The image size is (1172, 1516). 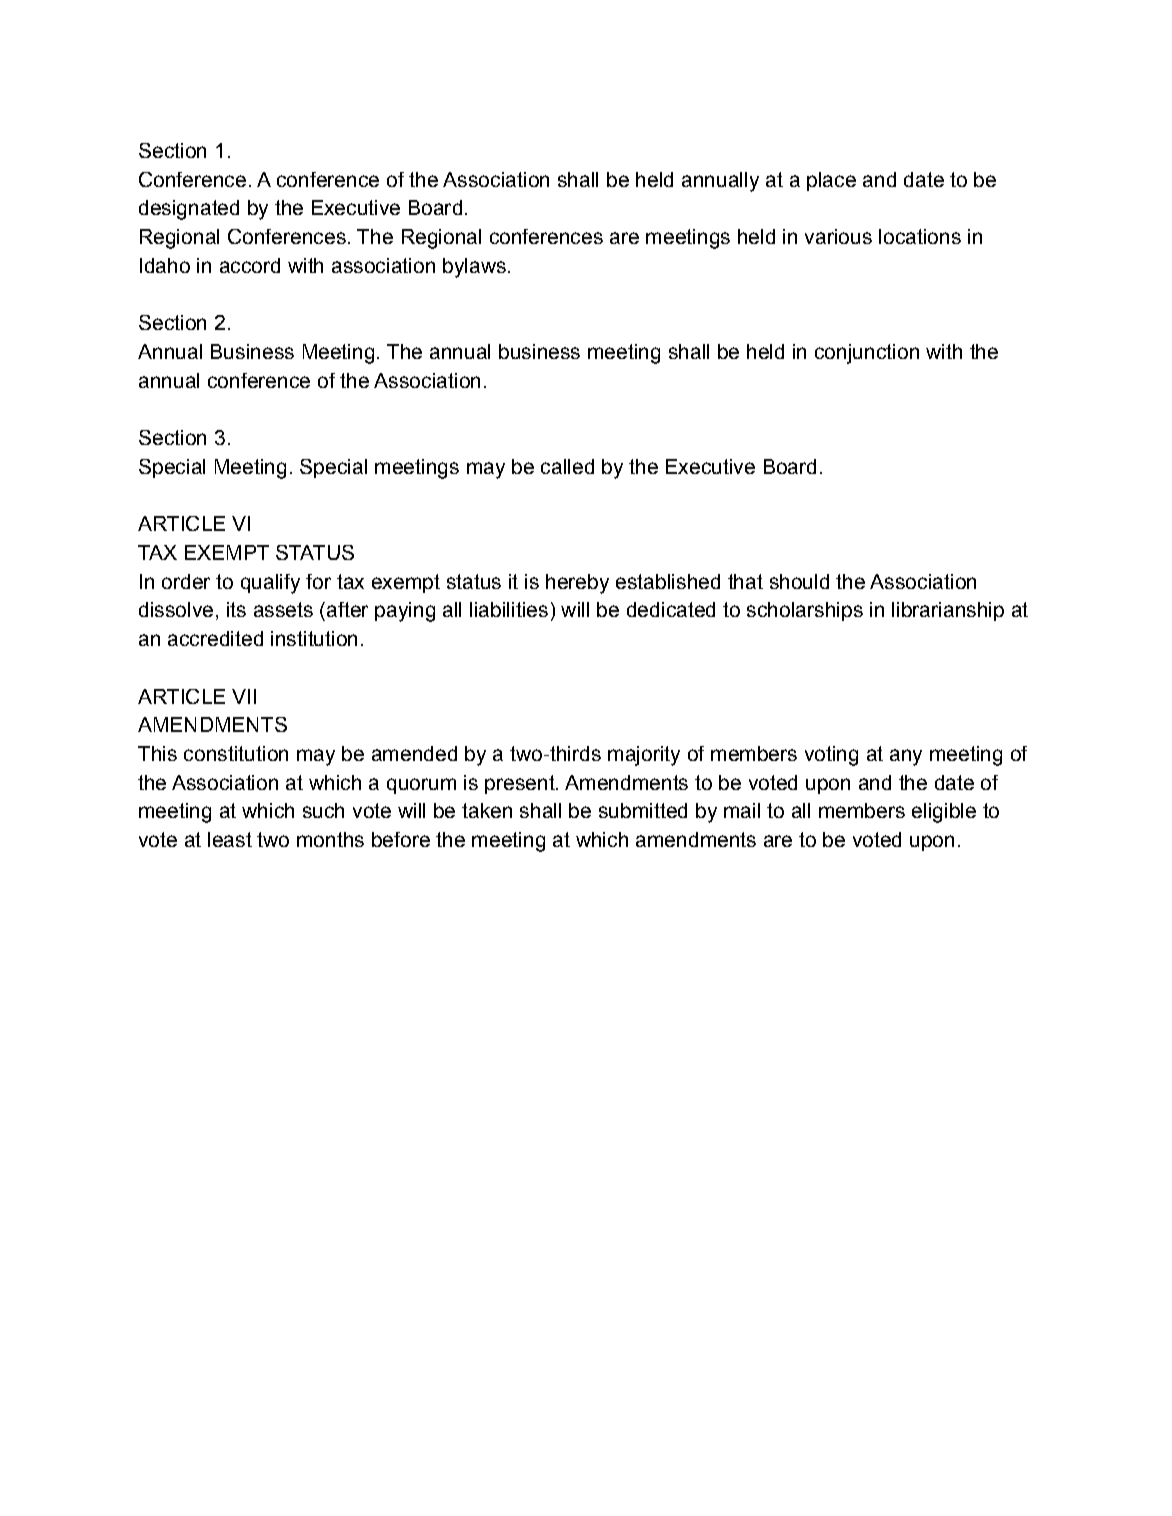 What do you see at coordinates (487, 810) in the screenshot?
I see `taken` at bounding box center [487, 810].
